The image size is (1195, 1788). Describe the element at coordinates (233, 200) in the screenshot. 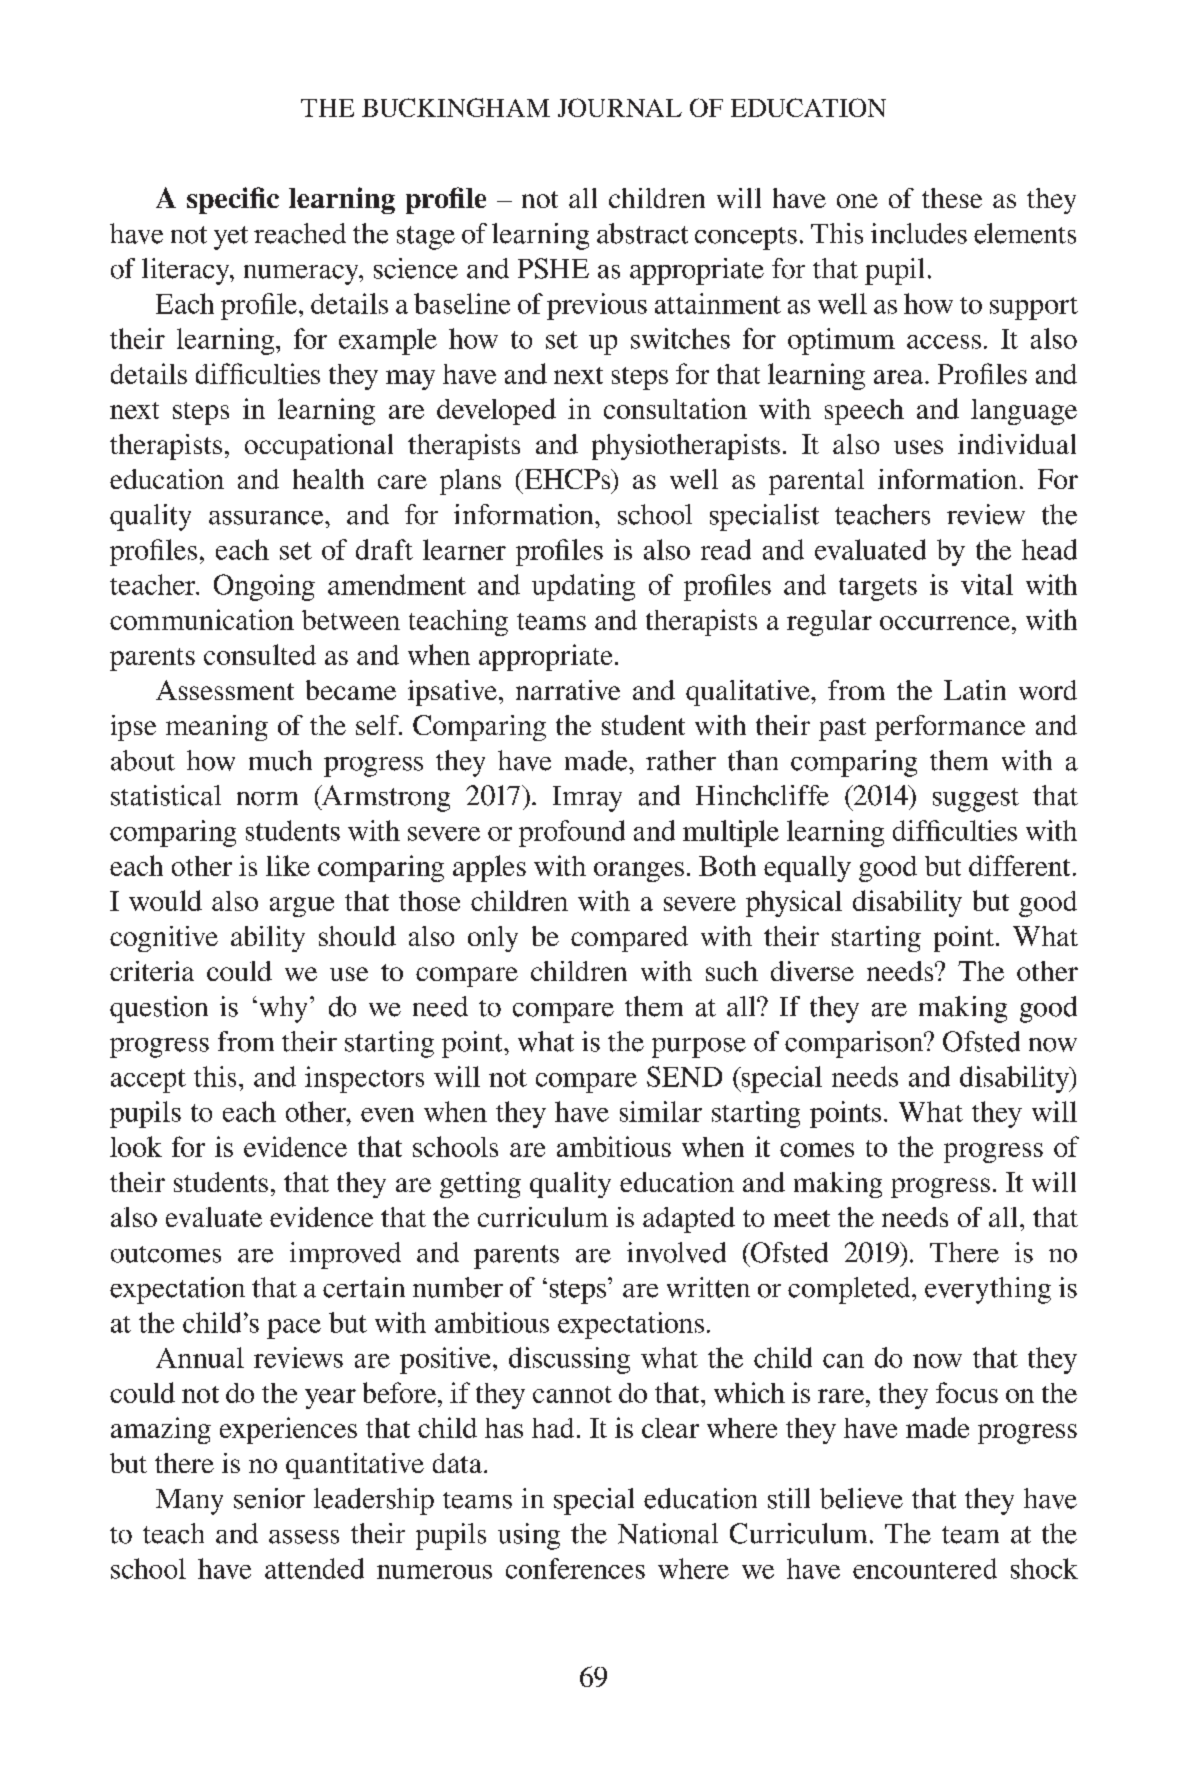

I see `specific` at that location.
